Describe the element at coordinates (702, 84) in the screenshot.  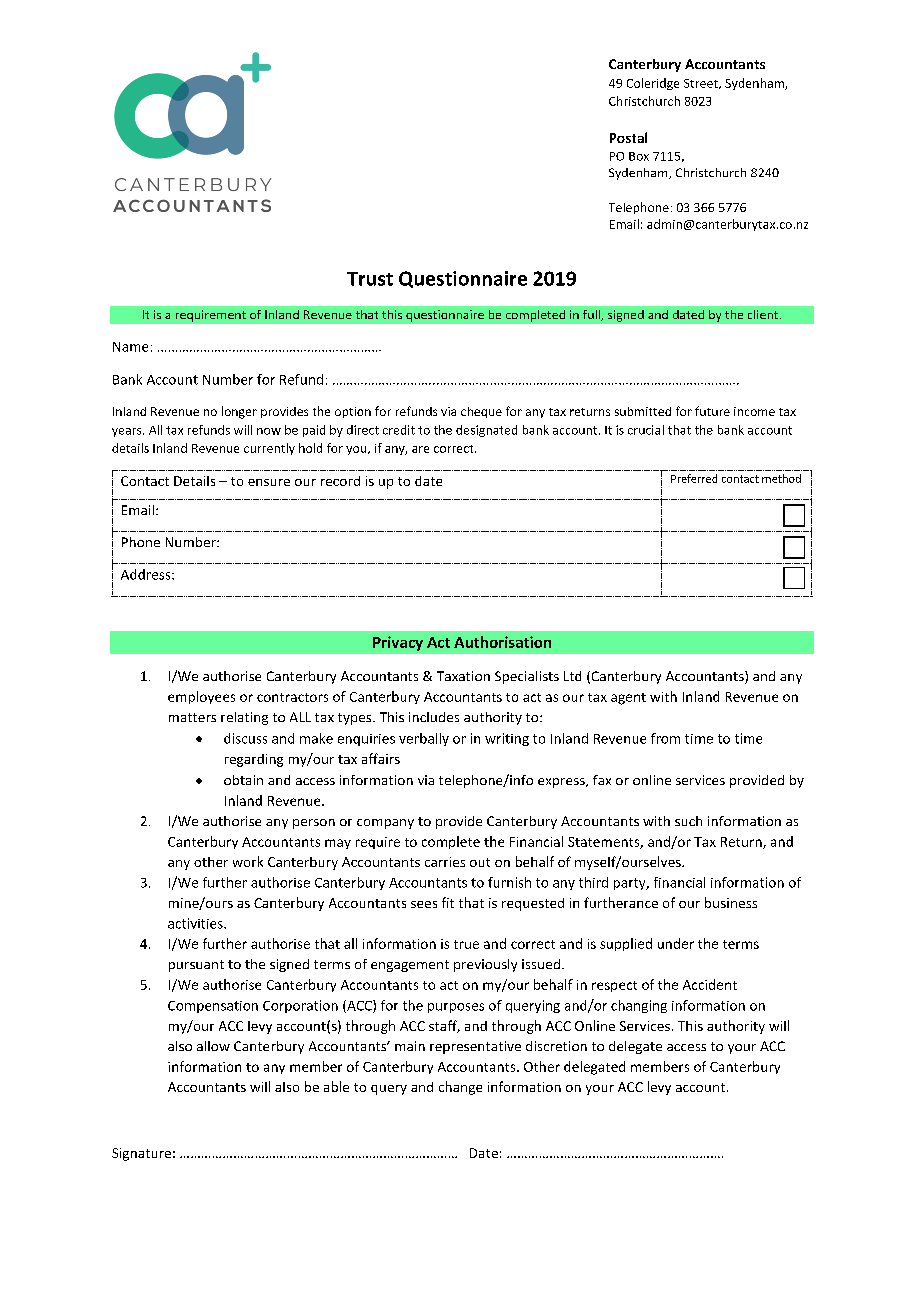
I see `Street` at that location.
